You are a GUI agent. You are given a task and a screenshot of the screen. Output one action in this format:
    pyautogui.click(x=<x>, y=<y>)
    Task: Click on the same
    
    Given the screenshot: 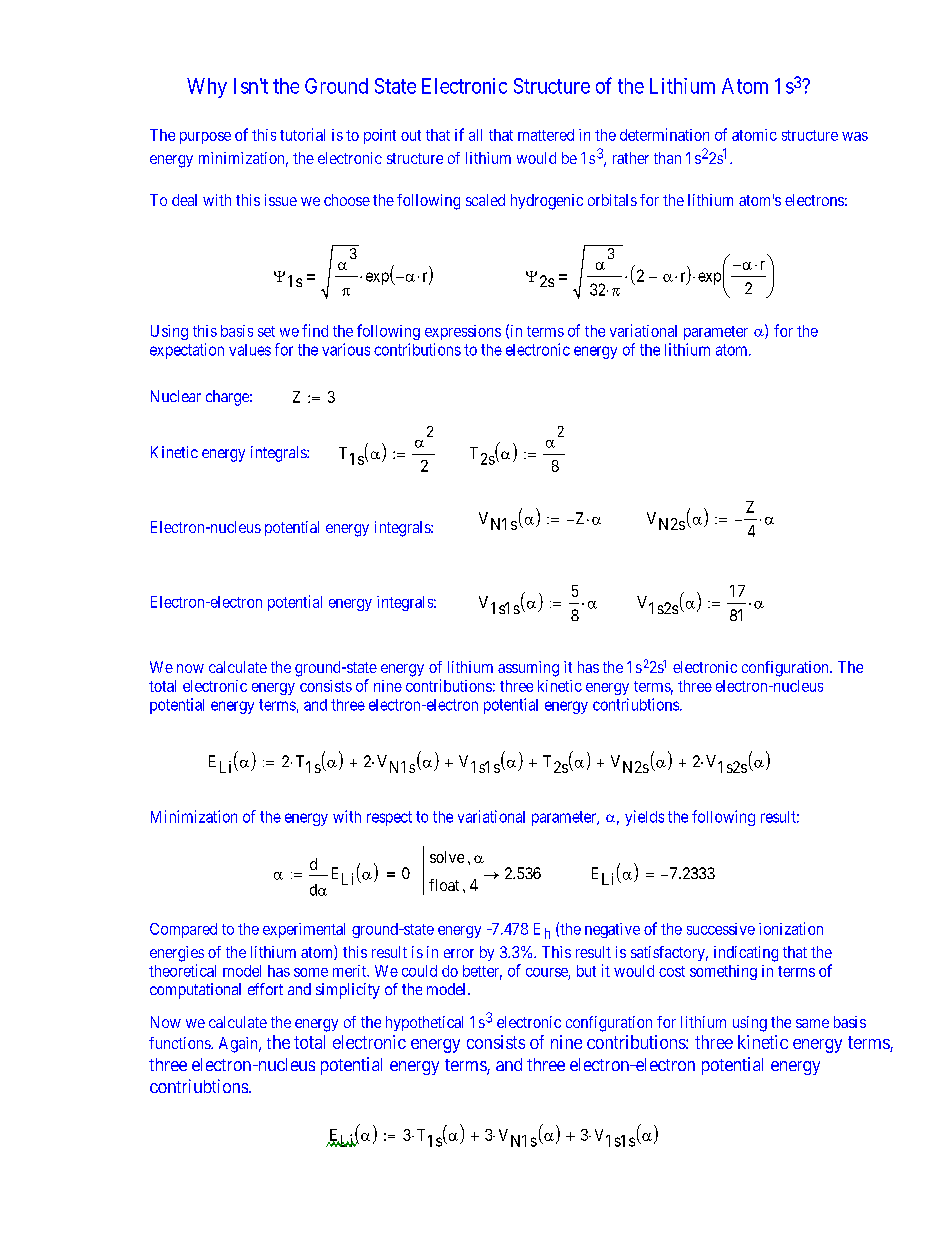 What is the action you would take?
    pyautogui.click(x=812, y=1023)
